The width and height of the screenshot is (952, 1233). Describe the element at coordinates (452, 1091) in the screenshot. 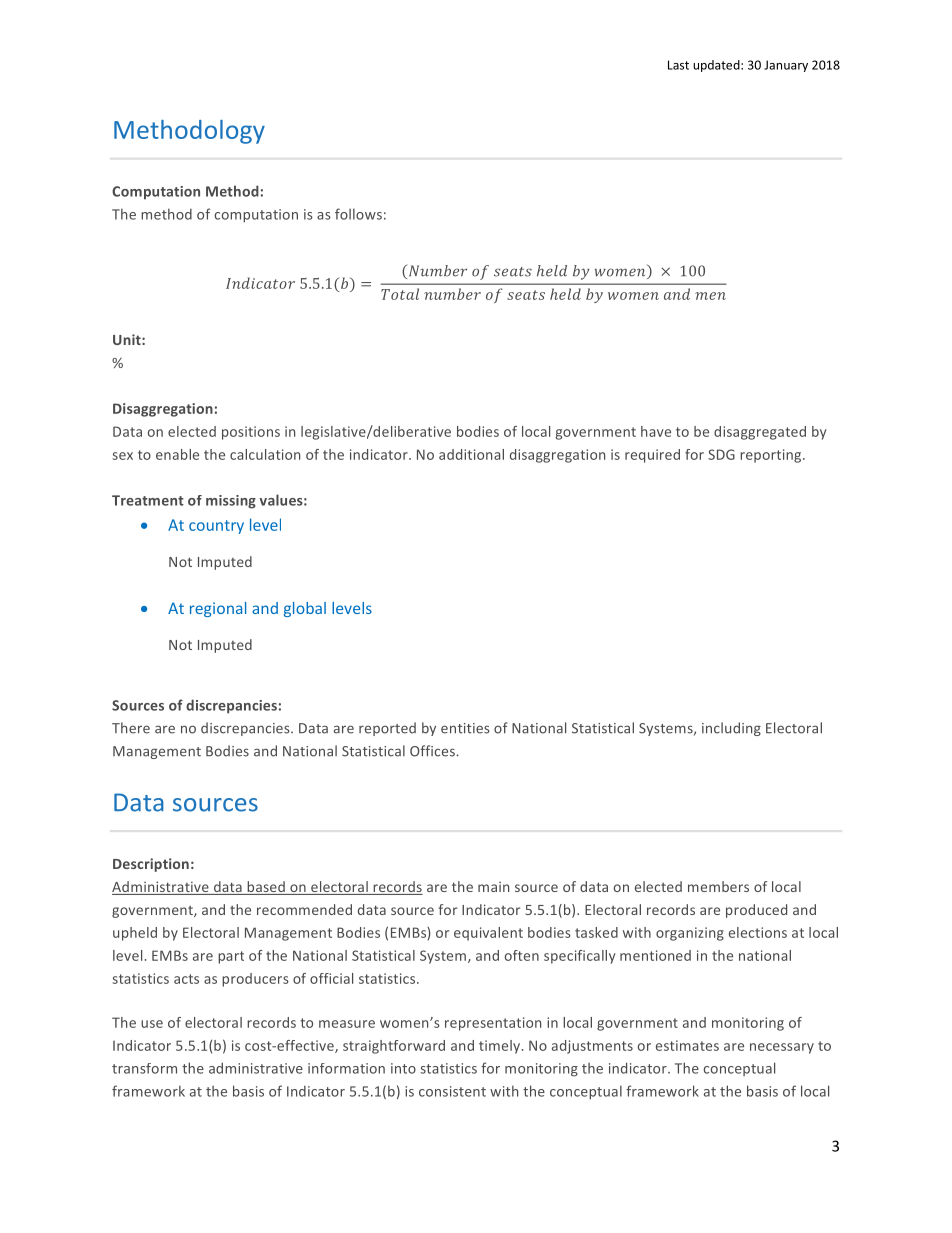

I see `consistent` at that location.
